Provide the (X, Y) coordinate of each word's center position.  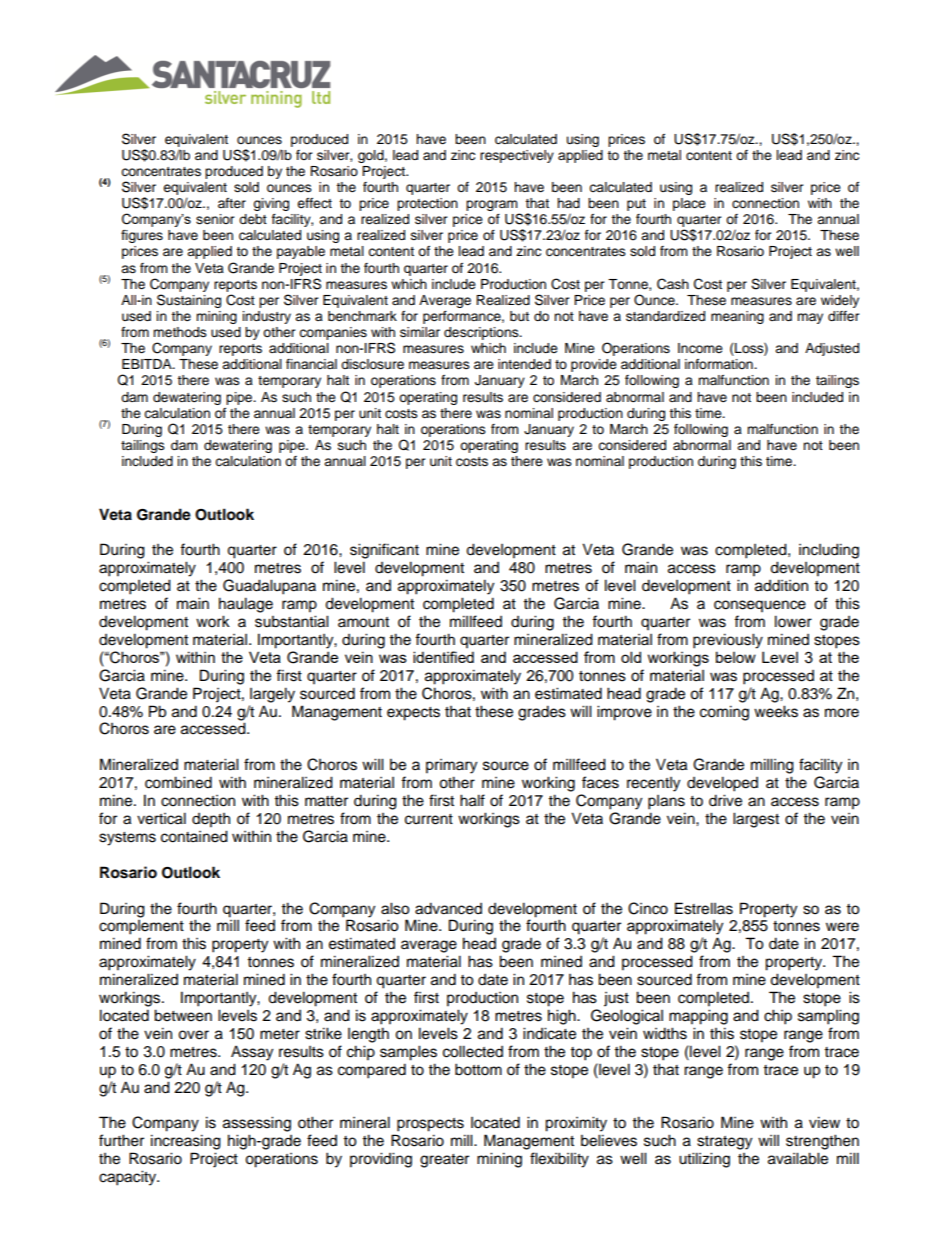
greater (444, 1161)
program (493, 207)
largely (272, 695)
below (736, 657)
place (689, 204)
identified (443, 657)
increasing (186, 1142)
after (232, 203)
